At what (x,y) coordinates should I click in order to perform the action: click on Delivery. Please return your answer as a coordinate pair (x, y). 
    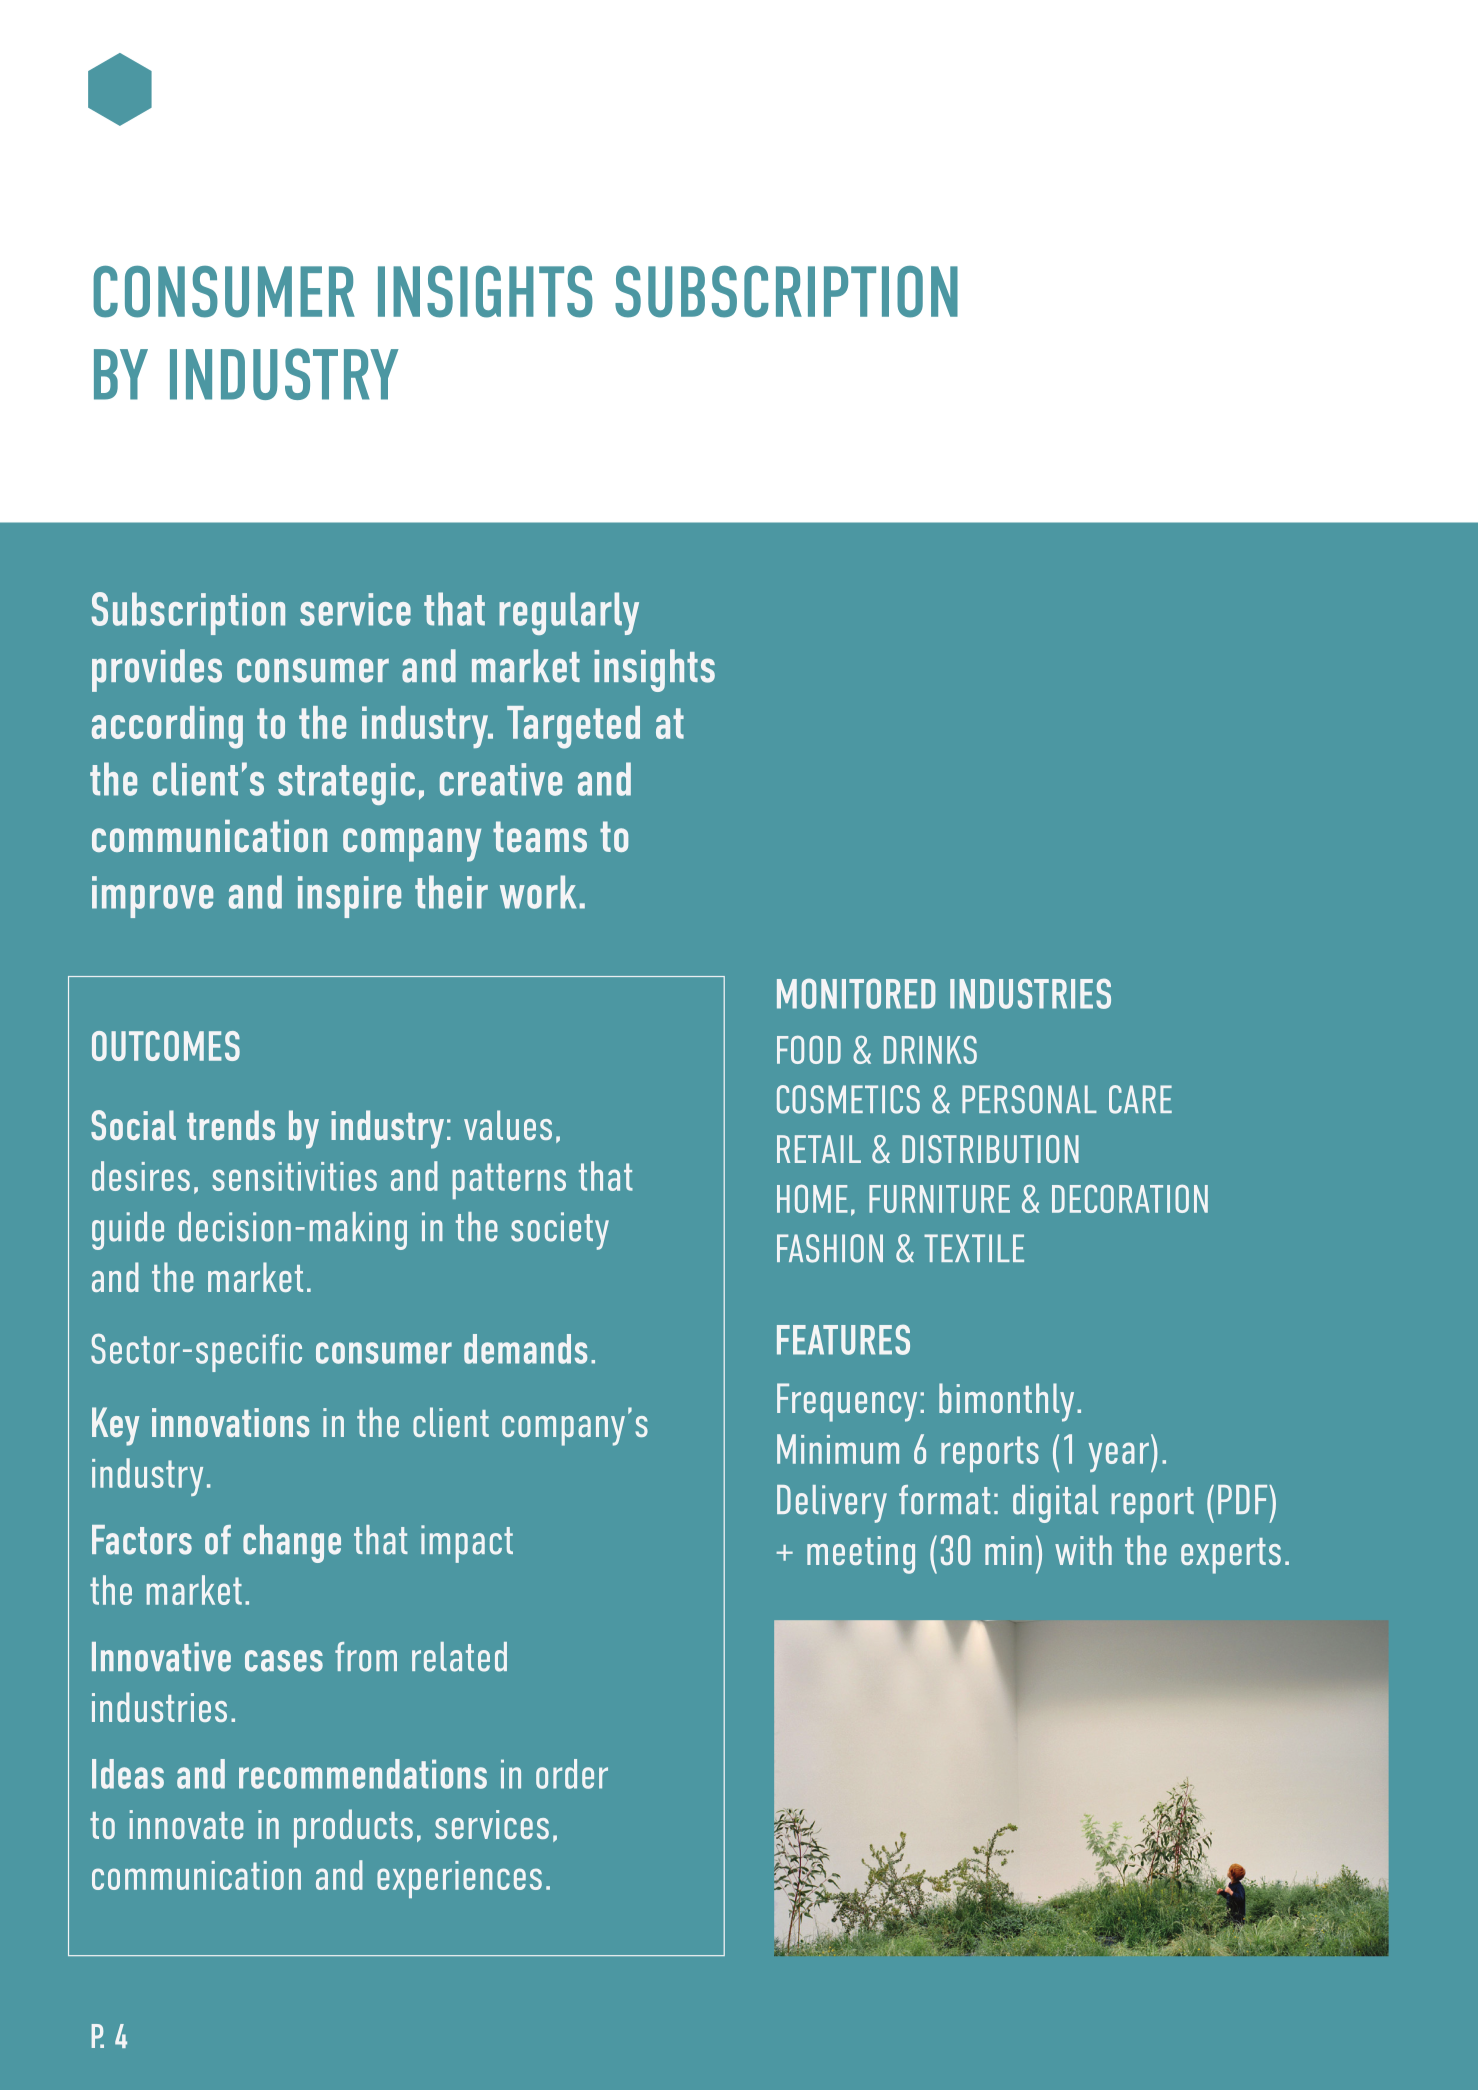
    Looking at the image, I should click on (832, 1504).
